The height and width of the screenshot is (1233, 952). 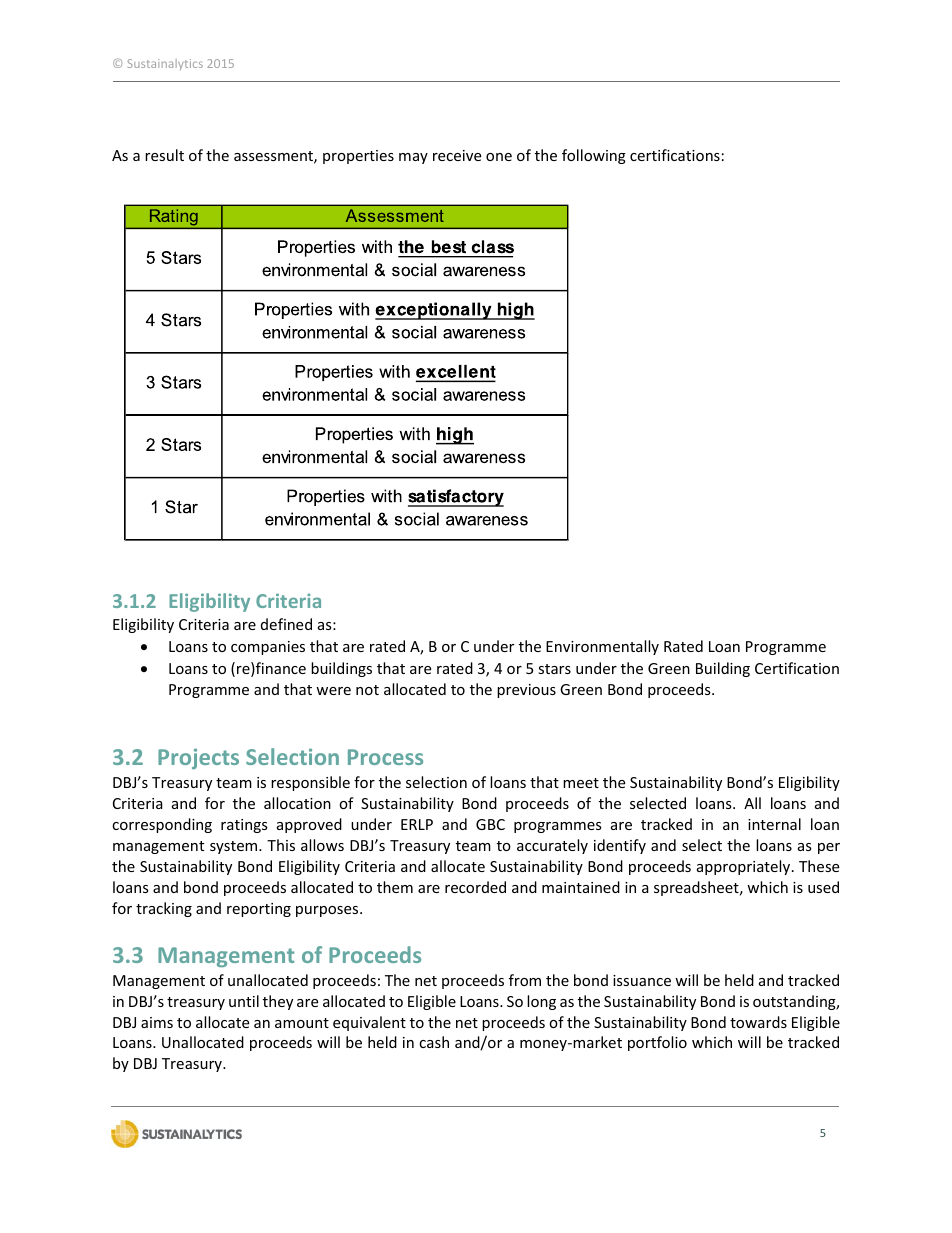 What do you see at coordinates (758, 1022) in the screenshot?
I see `towards` at bounding box center [758, 1022].
